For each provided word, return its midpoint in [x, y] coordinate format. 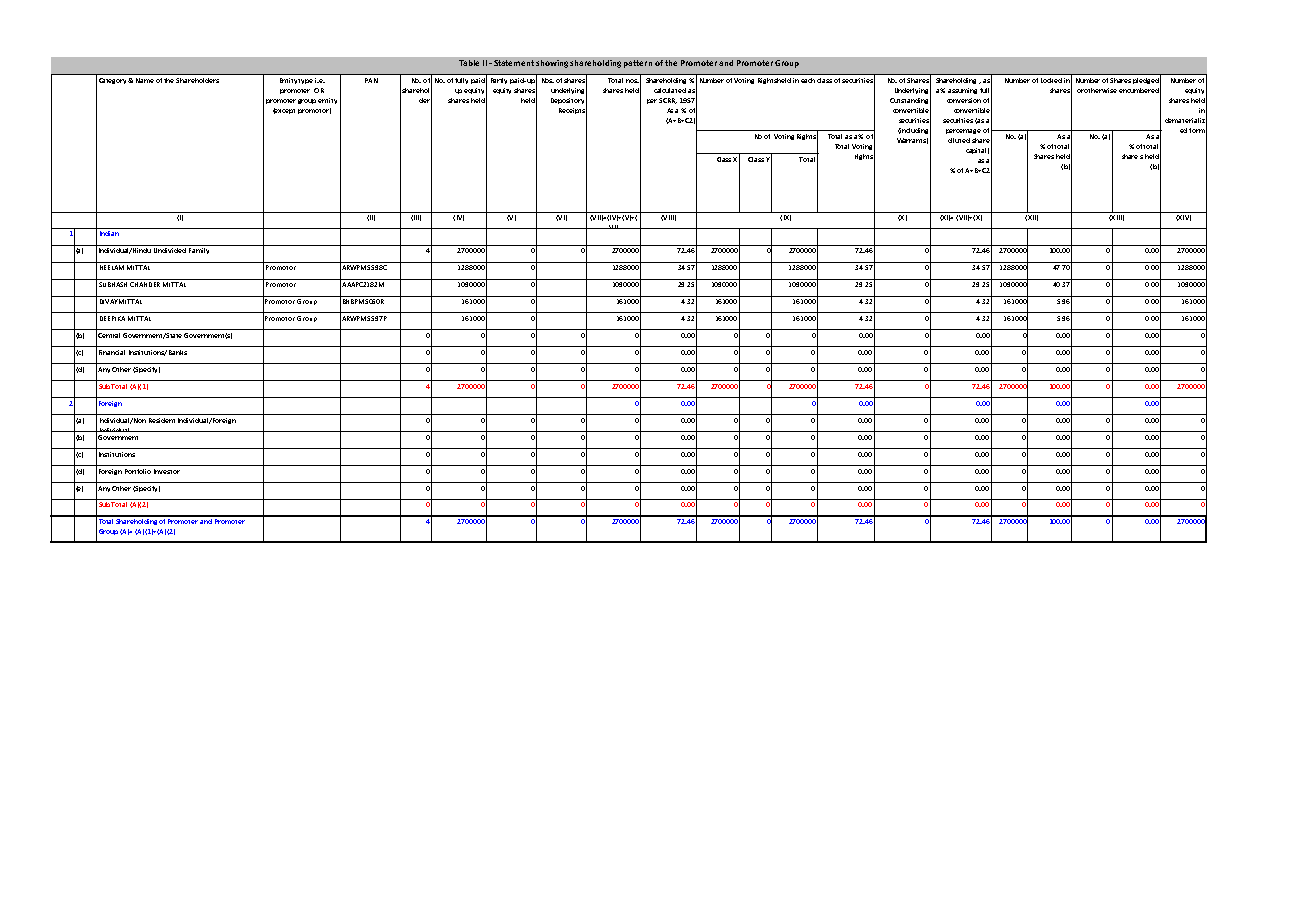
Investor [167, 471]
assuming [962, 91]
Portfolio [138, 471]
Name [145, 80]
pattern [638, 64]
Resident [162, 420]
